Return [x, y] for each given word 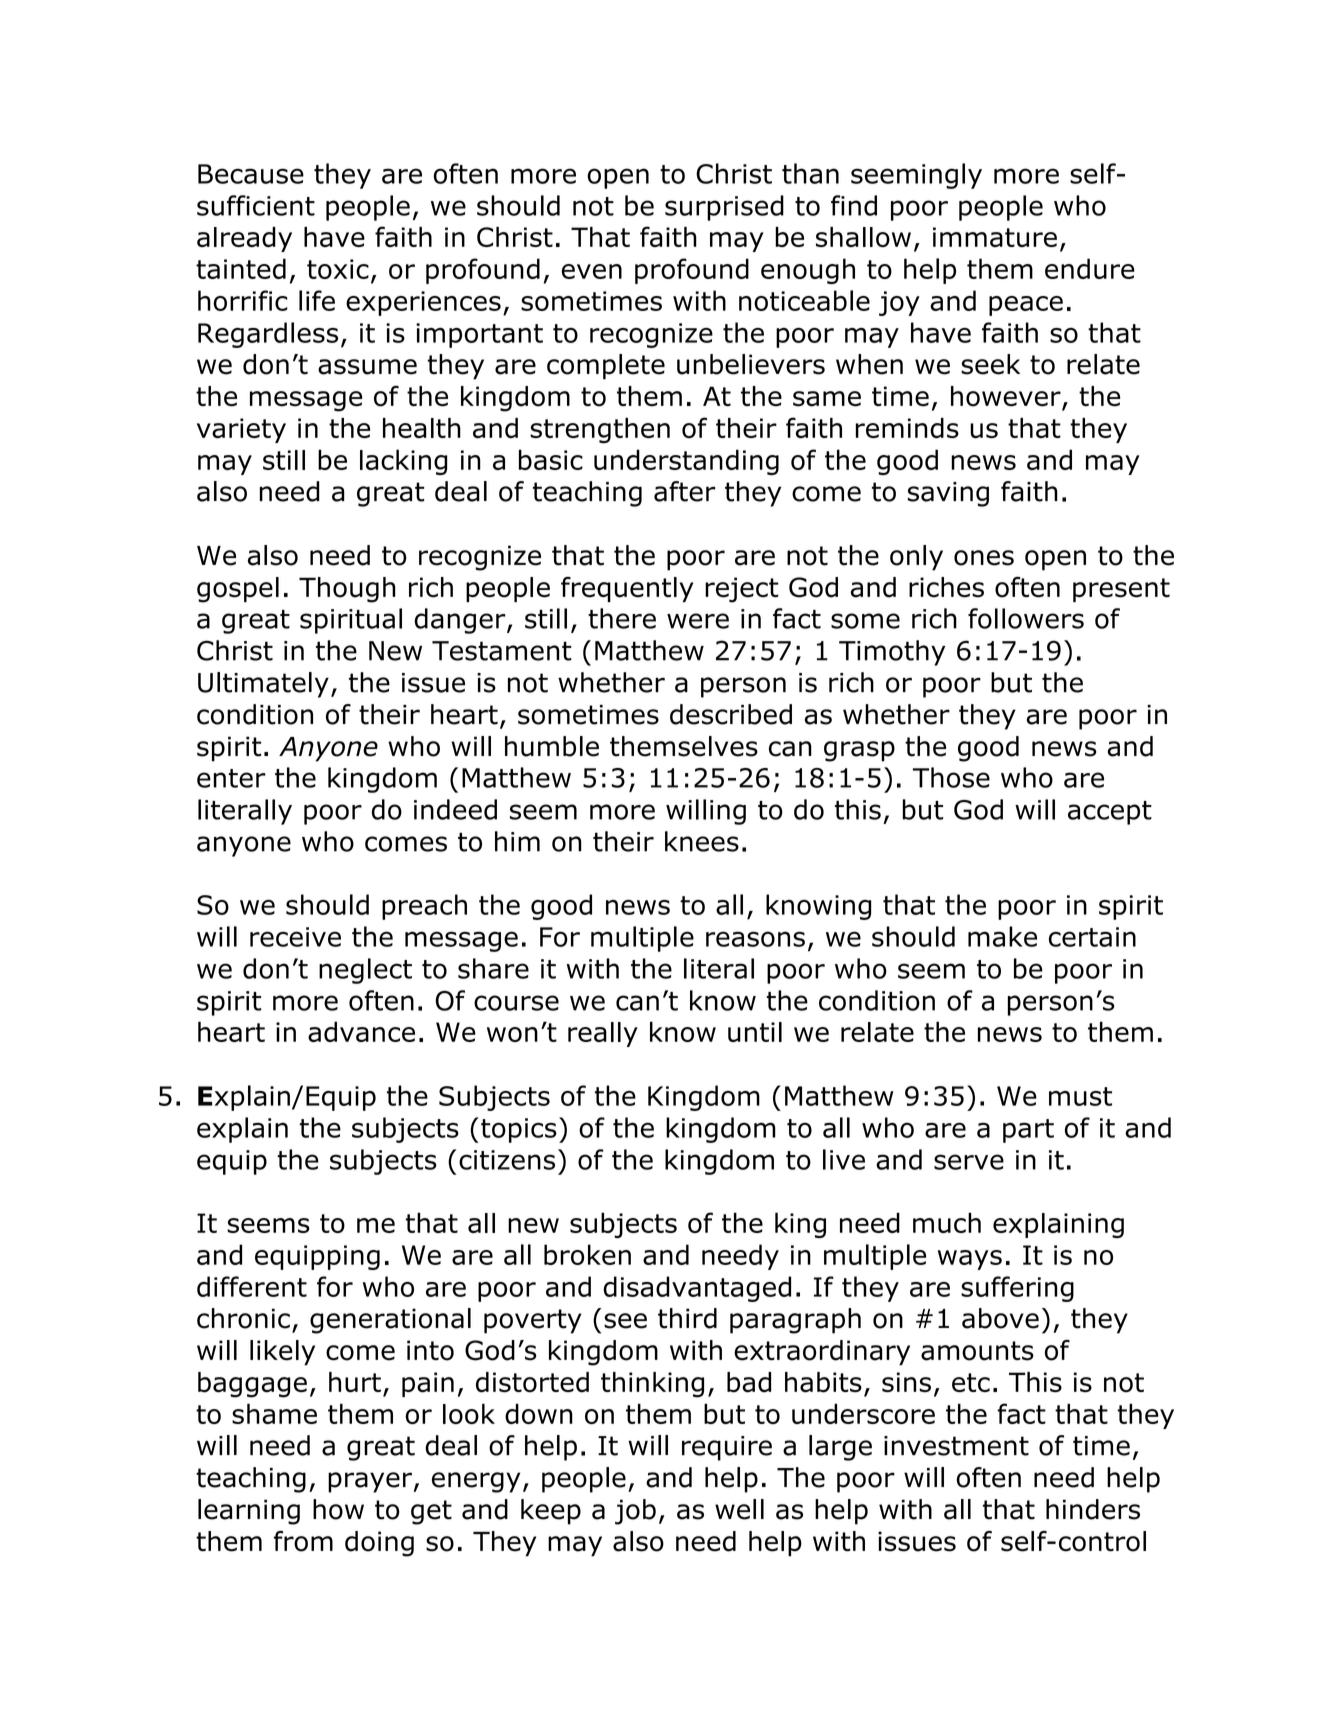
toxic [338, 269]
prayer [370, 1482]
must [1080, 1096]
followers [1026, 618]
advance [361, 1031]
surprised [724, 208]
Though [347, 590]
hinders [1093, 1509]
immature [995, 237]
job [635, 1512]
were [698, 621]
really [603, 1034]
